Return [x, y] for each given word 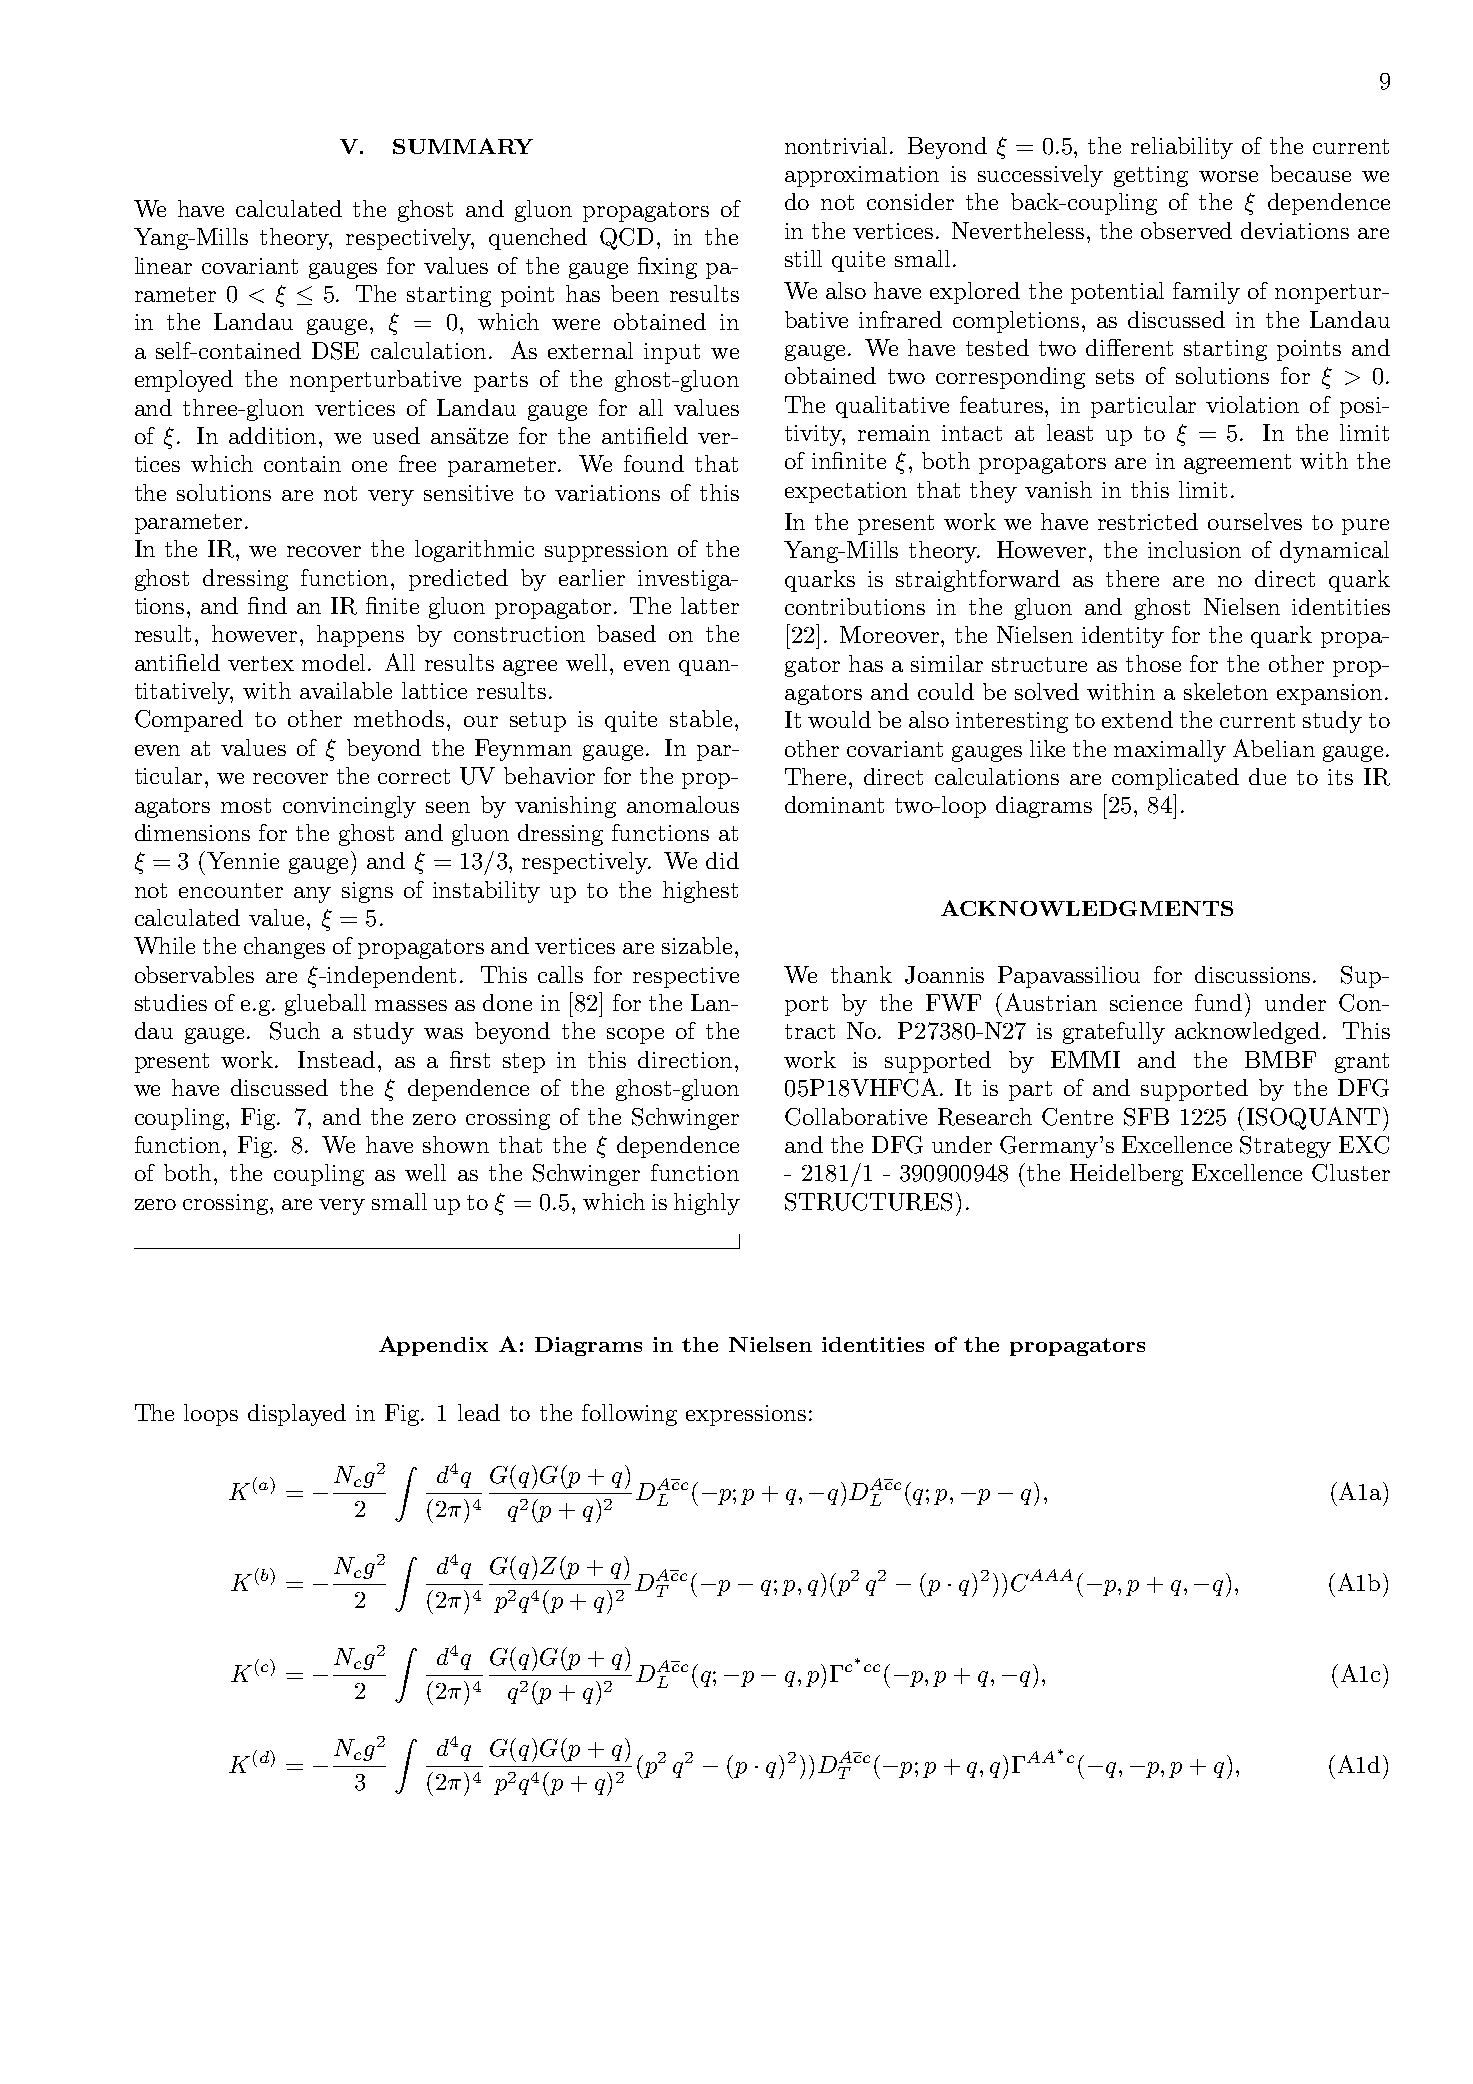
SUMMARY [463, 146]
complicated [1175, 779]
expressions [746, 1415]
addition [274, 435]
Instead [338, 1059]
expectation [846, 492]
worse [1228, 176]
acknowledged [1247, 1033]
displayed [297, 1415]
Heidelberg [1126, 1175]
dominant [834, 804]
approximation [862, 176]
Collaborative [856, 1117]
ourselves [1255, 521]
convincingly [349, 807]
